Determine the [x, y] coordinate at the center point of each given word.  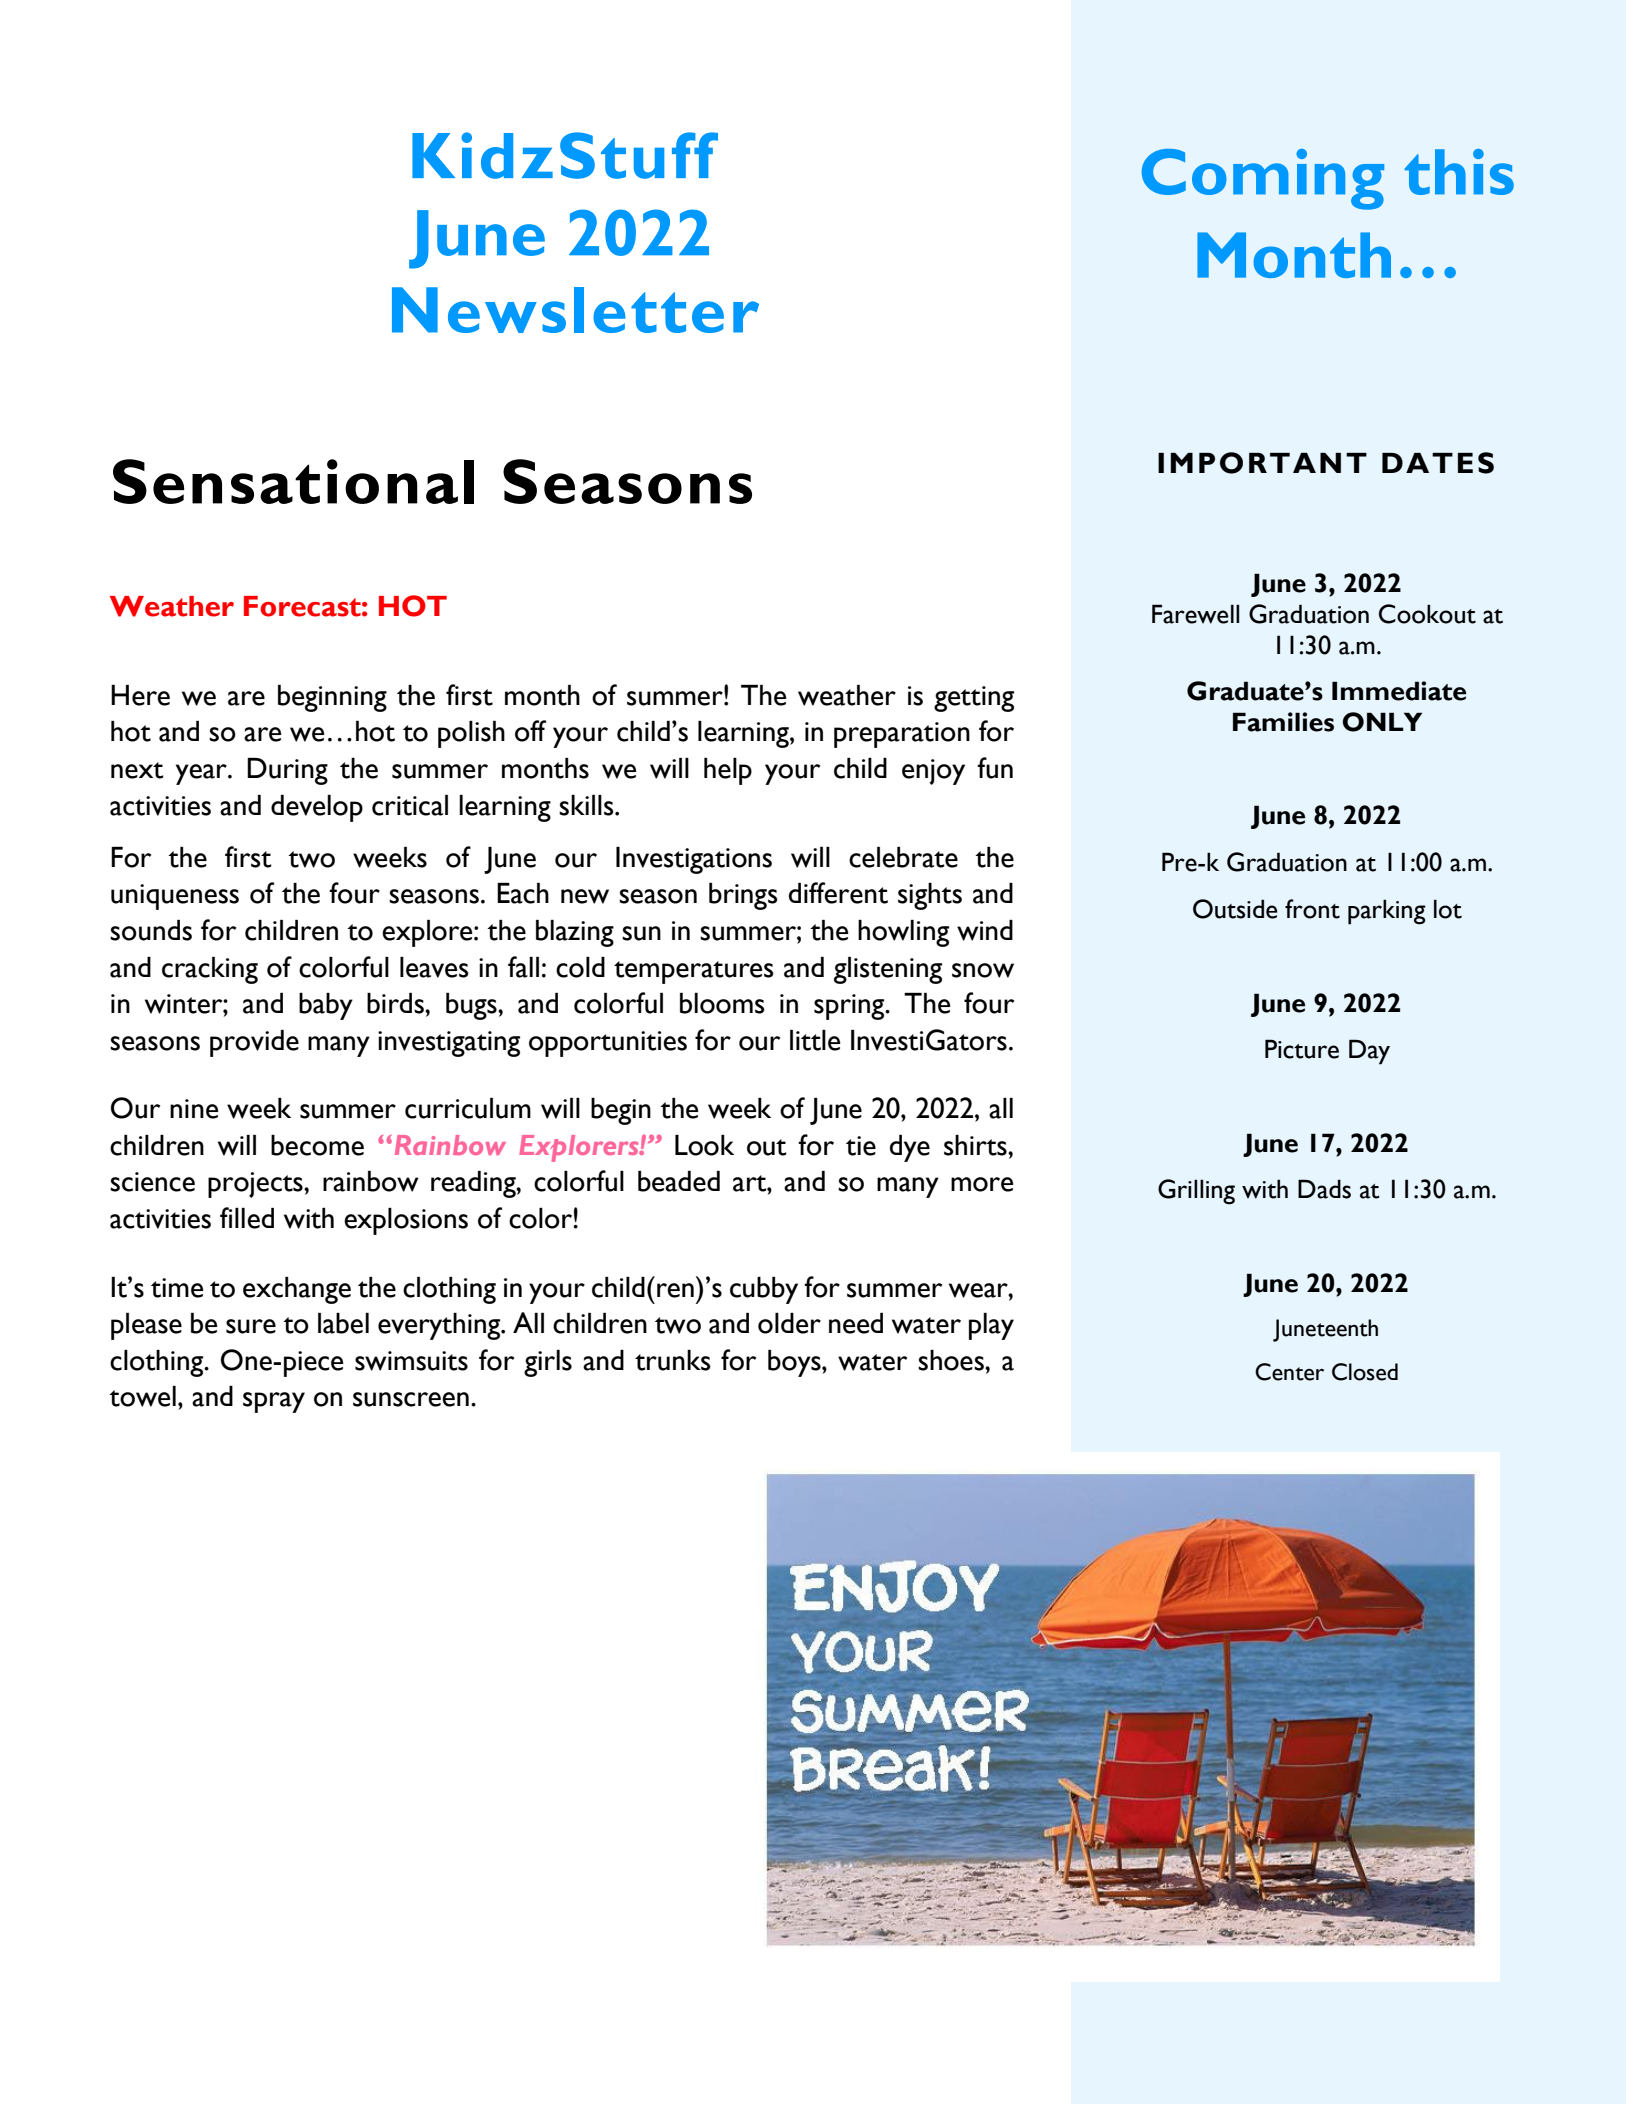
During [287, 771]
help [728, 771]
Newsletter [575, 310]
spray [274, 1402]
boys [795, 1363]
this [1459, 172]
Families [1283, 722]
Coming [1263, 179]
